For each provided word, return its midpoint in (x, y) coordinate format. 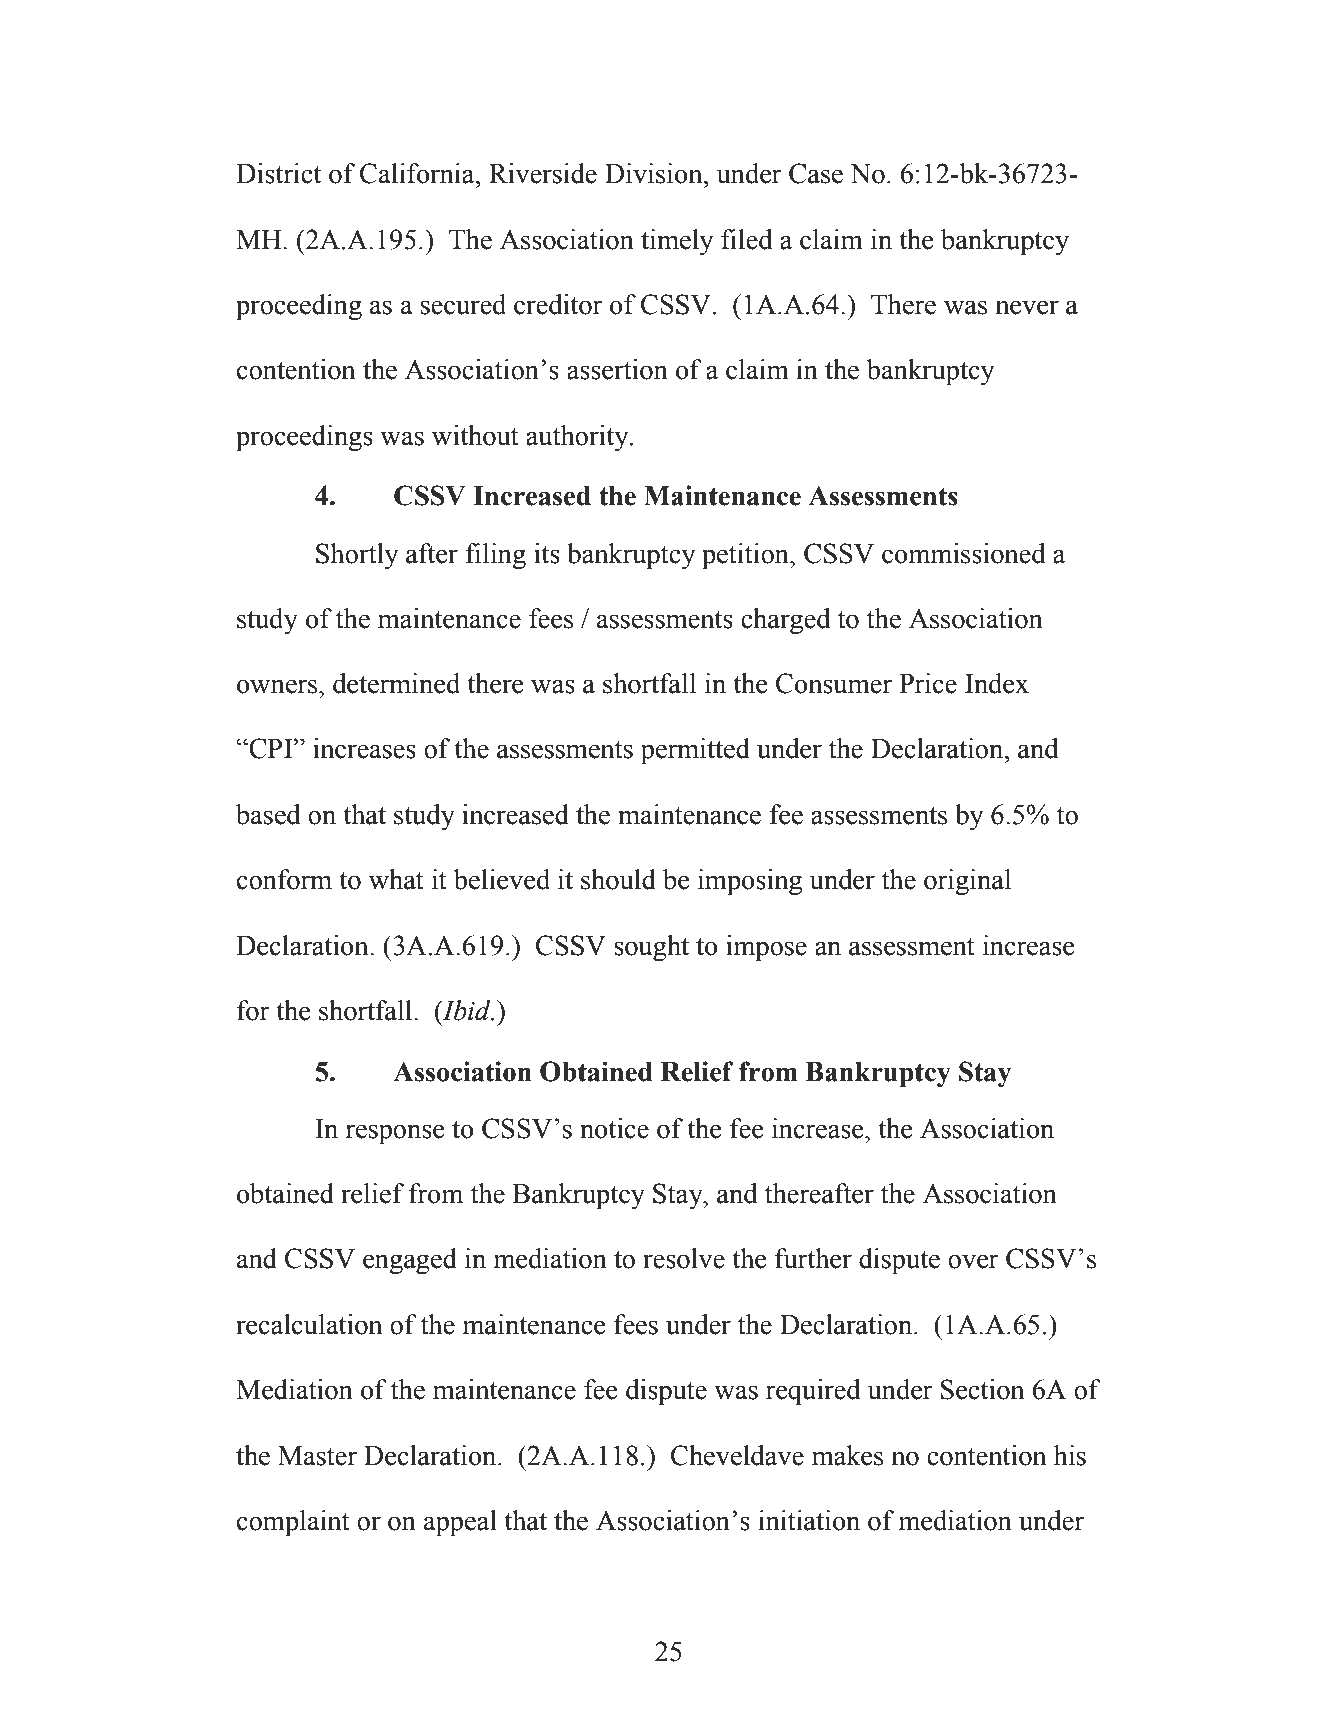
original (967, 882)
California (418, 173)
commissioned (963, 553)
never (1027, 307)
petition (746, 556)
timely (677, 242)
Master (317, 1456)
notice (614, 1128)
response (395, 1134)
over (973, 1261)
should (618, 879)
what (396, 879)
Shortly (357, 556)
